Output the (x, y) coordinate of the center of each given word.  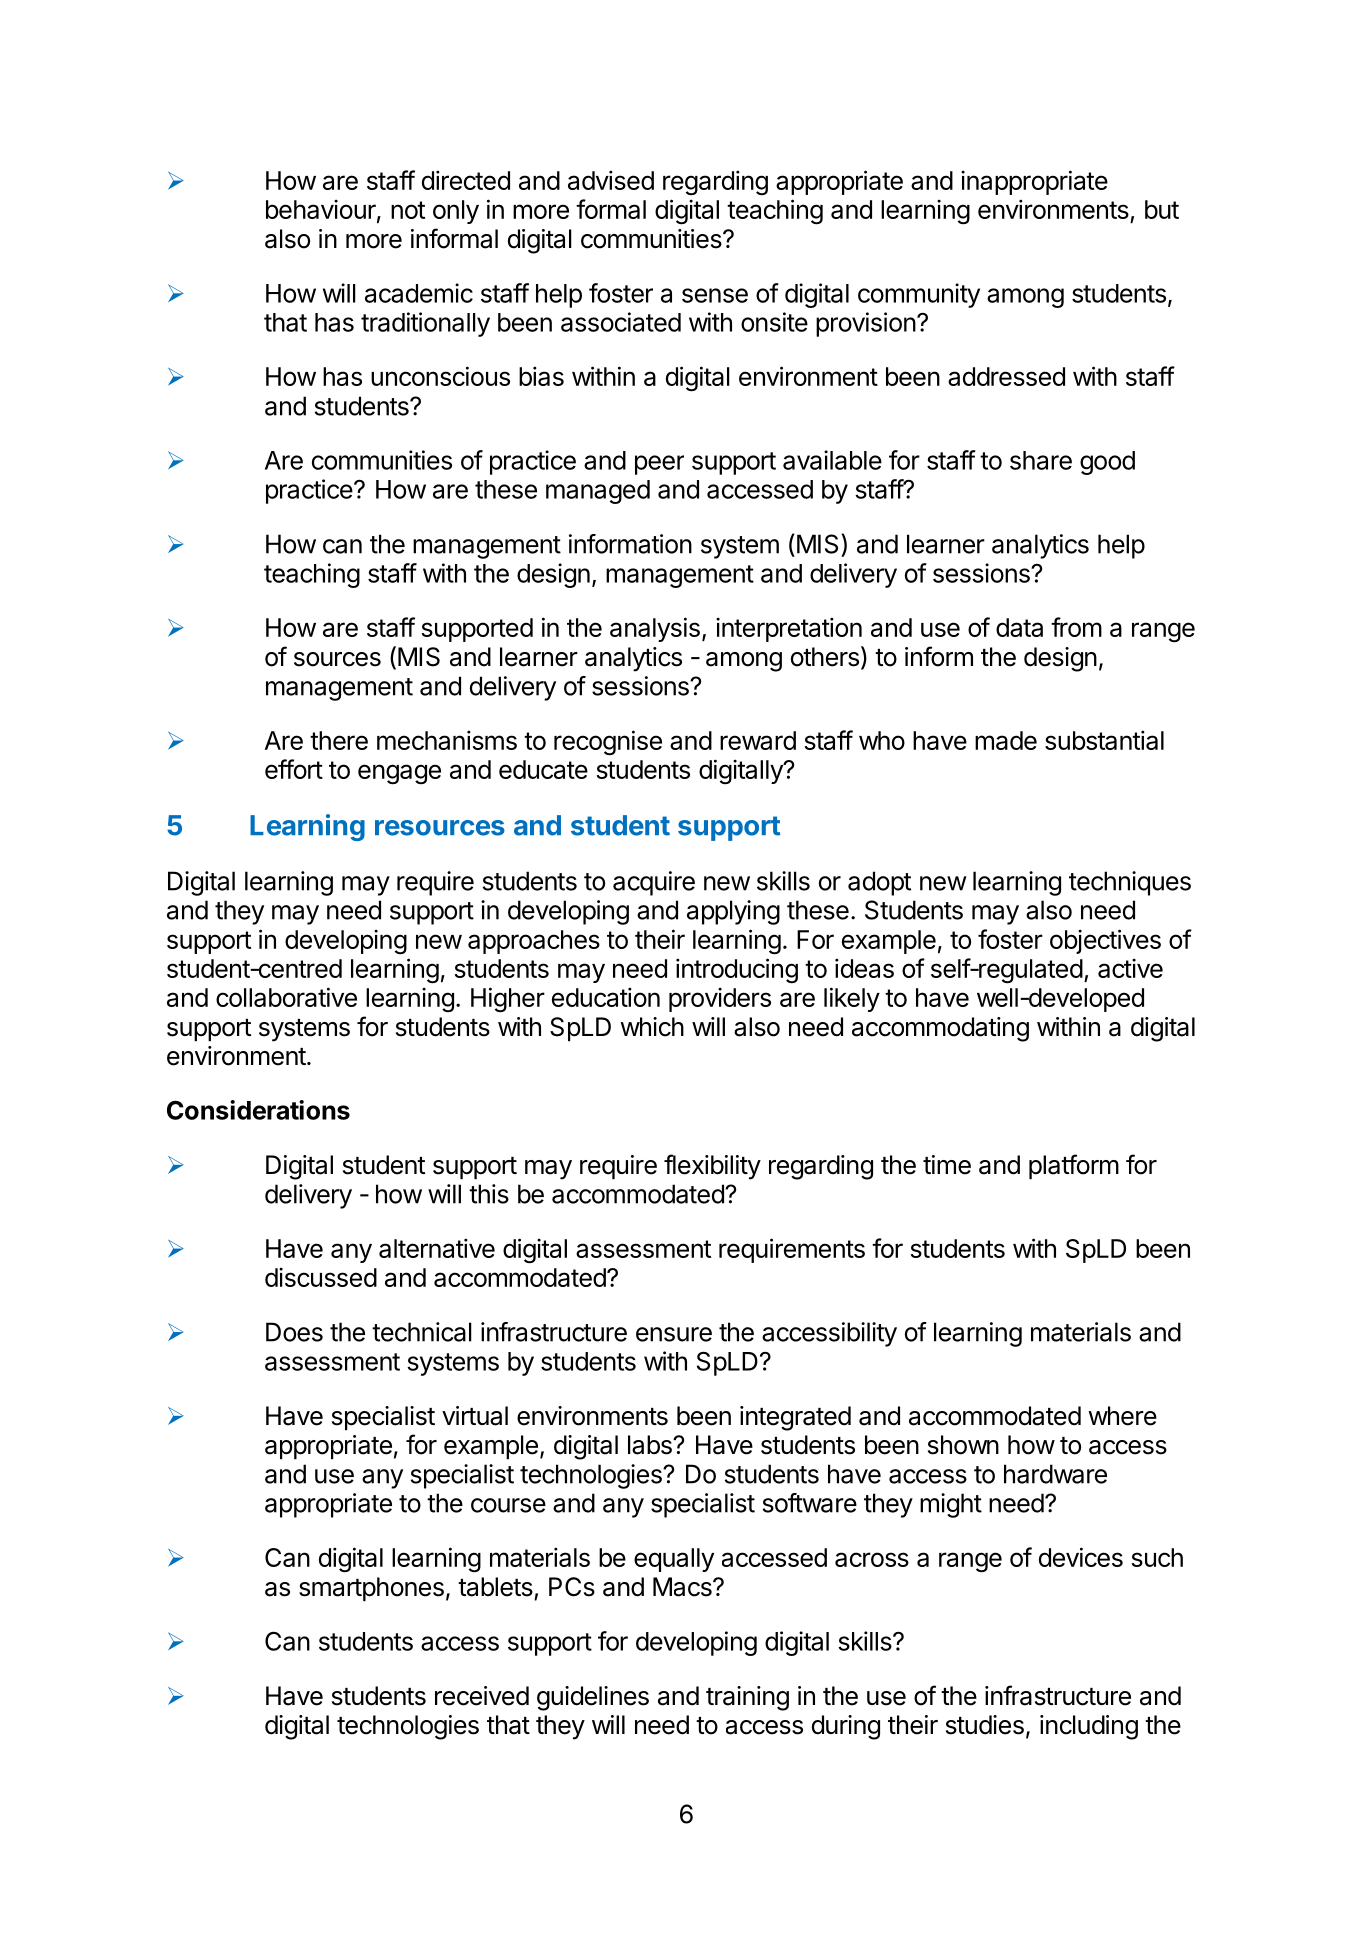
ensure (674, 1334)
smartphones (371, 1589)
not (408, 210)
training (747, 1698)
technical (422, 1332)
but (1162, 209)
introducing (737, 971)
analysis (655, 629)
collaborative (286, 997)
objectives (1105, 941)
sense (715, 295)
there (339, 740)
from (1076, 627)
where (1122, 1416)
